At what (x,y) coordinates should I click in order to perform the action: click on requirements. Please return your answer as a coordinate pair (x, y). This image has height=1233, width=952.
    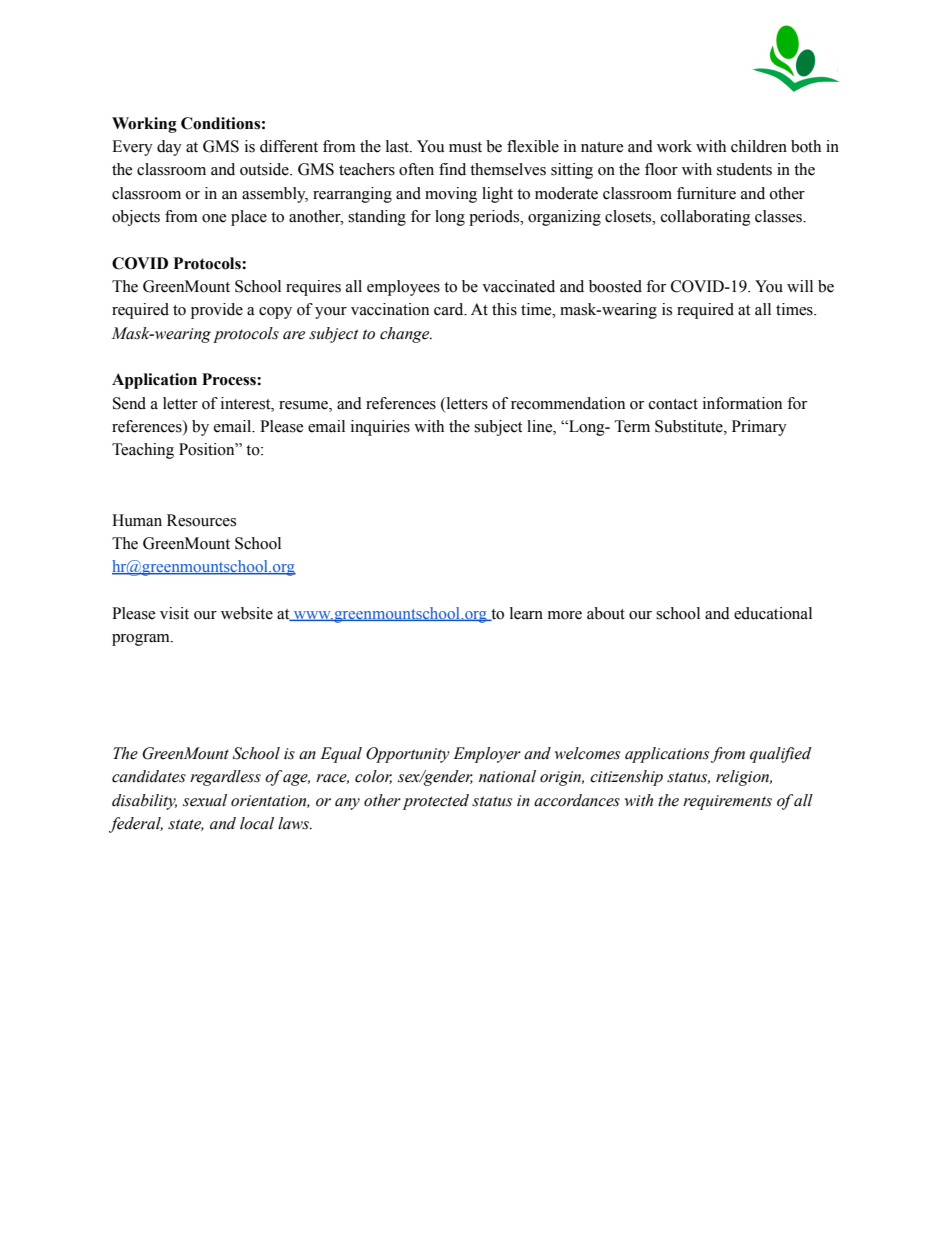
    Looking at the image, I should click on (727, 802).
